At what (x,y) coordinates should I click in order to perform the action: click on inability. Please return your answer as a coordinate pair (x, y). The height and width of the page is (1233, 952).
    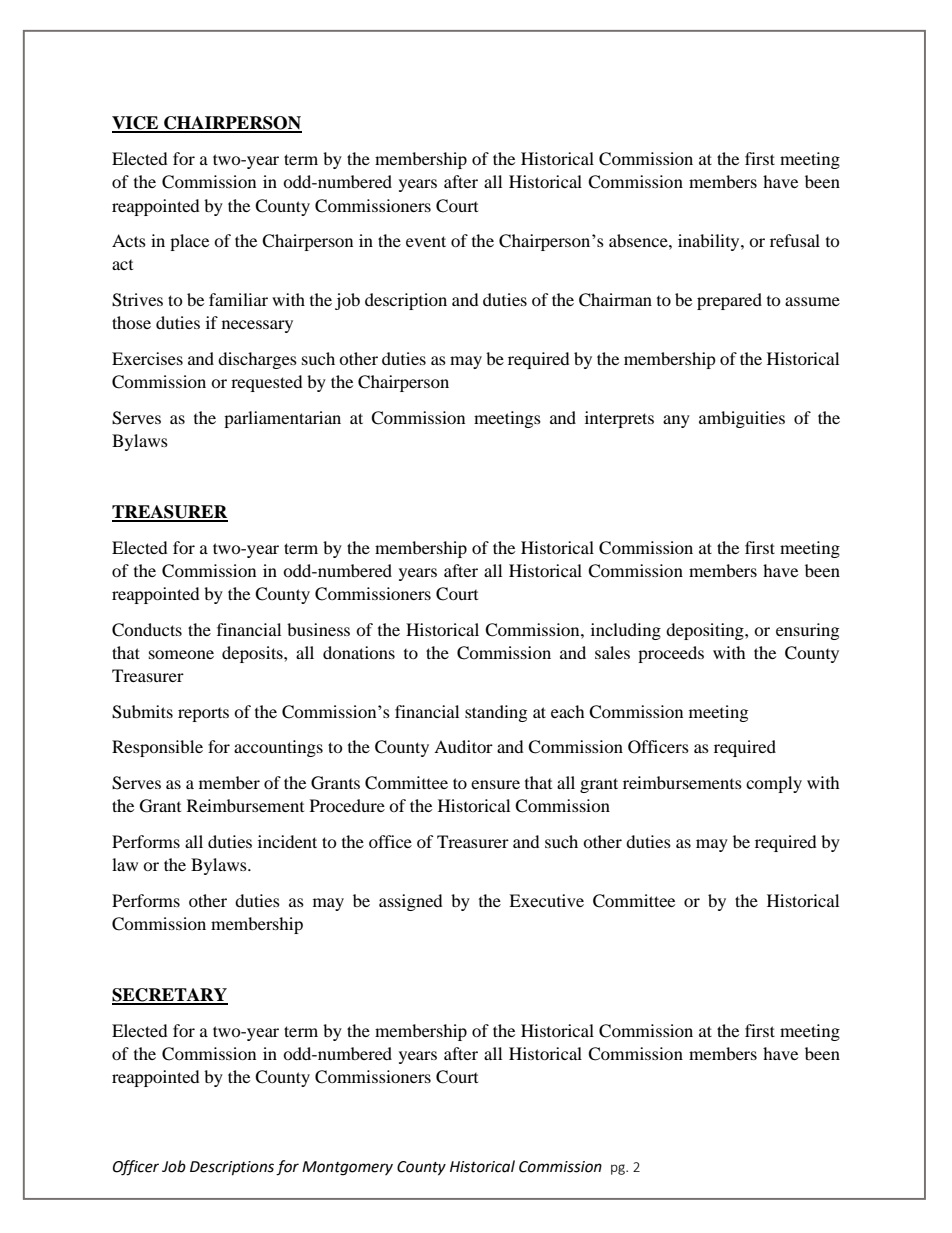
    Looking at the image, I should click on (710, 242).
